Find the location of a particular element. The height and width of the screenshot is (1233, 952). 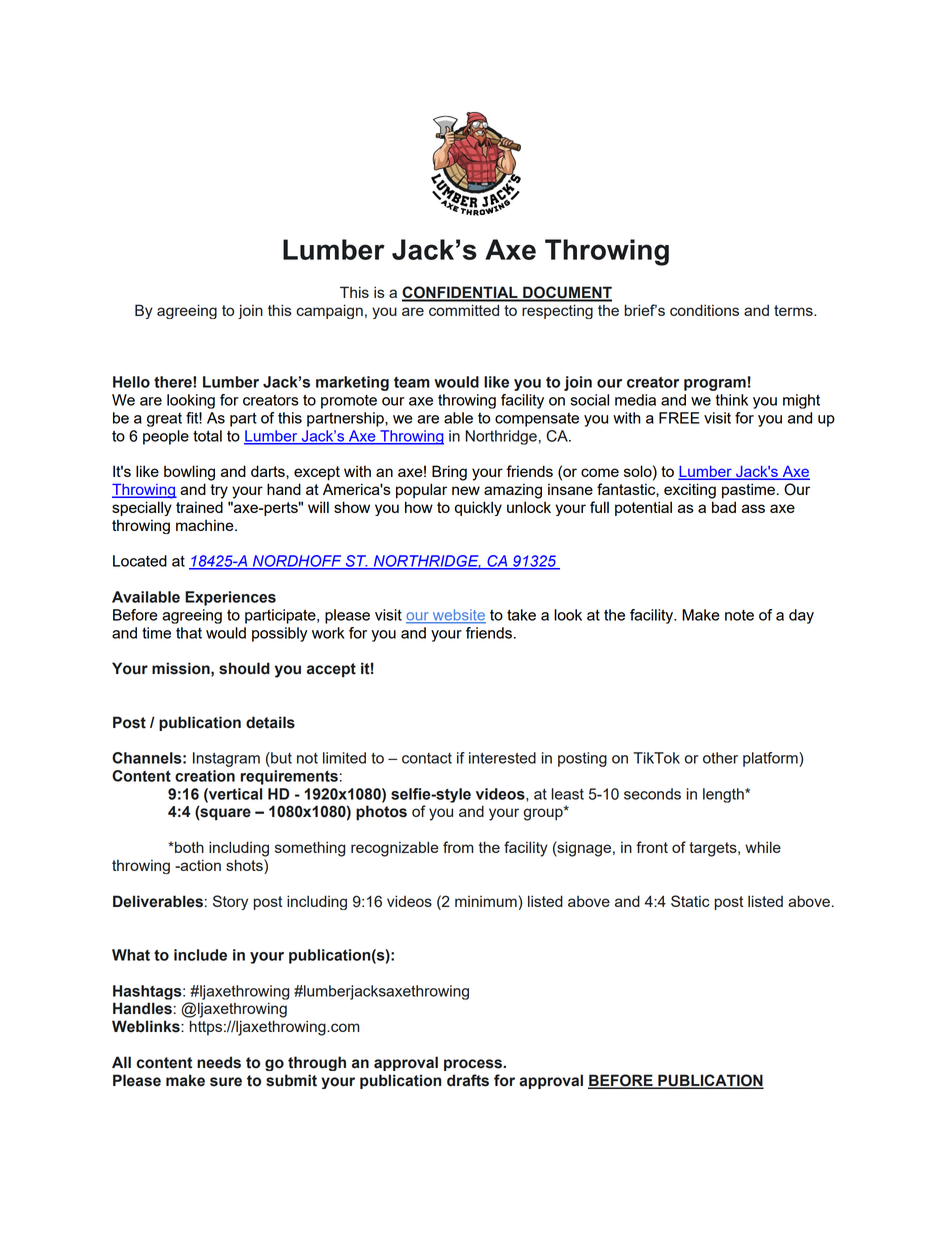

CONFIDENTIAL is located at coordinates (461, 293).
